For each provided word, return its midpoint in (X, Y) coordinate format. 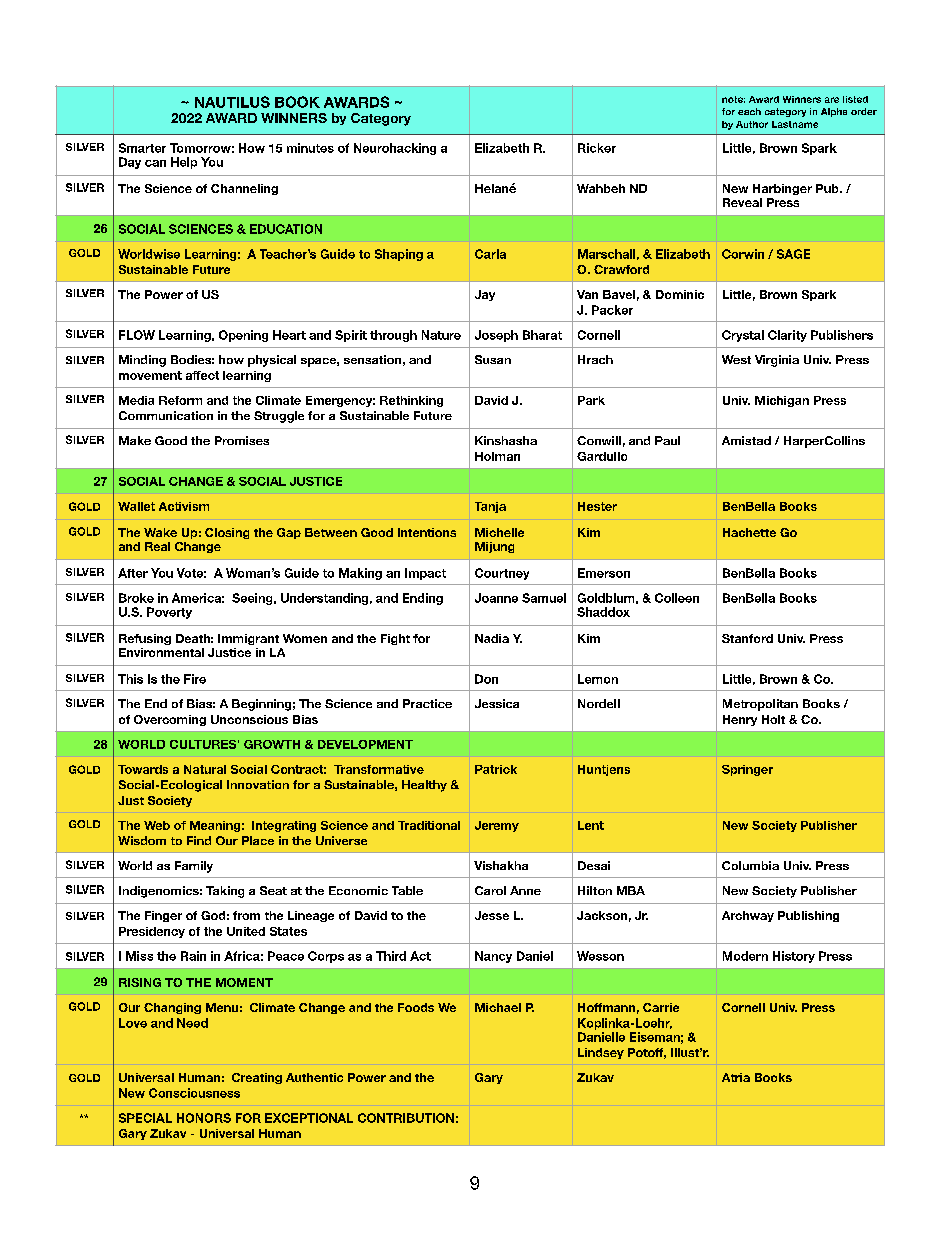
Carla (490, 254)
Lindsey (601, 1053)
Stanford (747, 638)
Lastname (795, 124)
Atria (736, 1077)
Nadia (492, 638)
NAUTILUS (232, 102)
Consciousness (194, 1093)
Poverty (169, 613)
